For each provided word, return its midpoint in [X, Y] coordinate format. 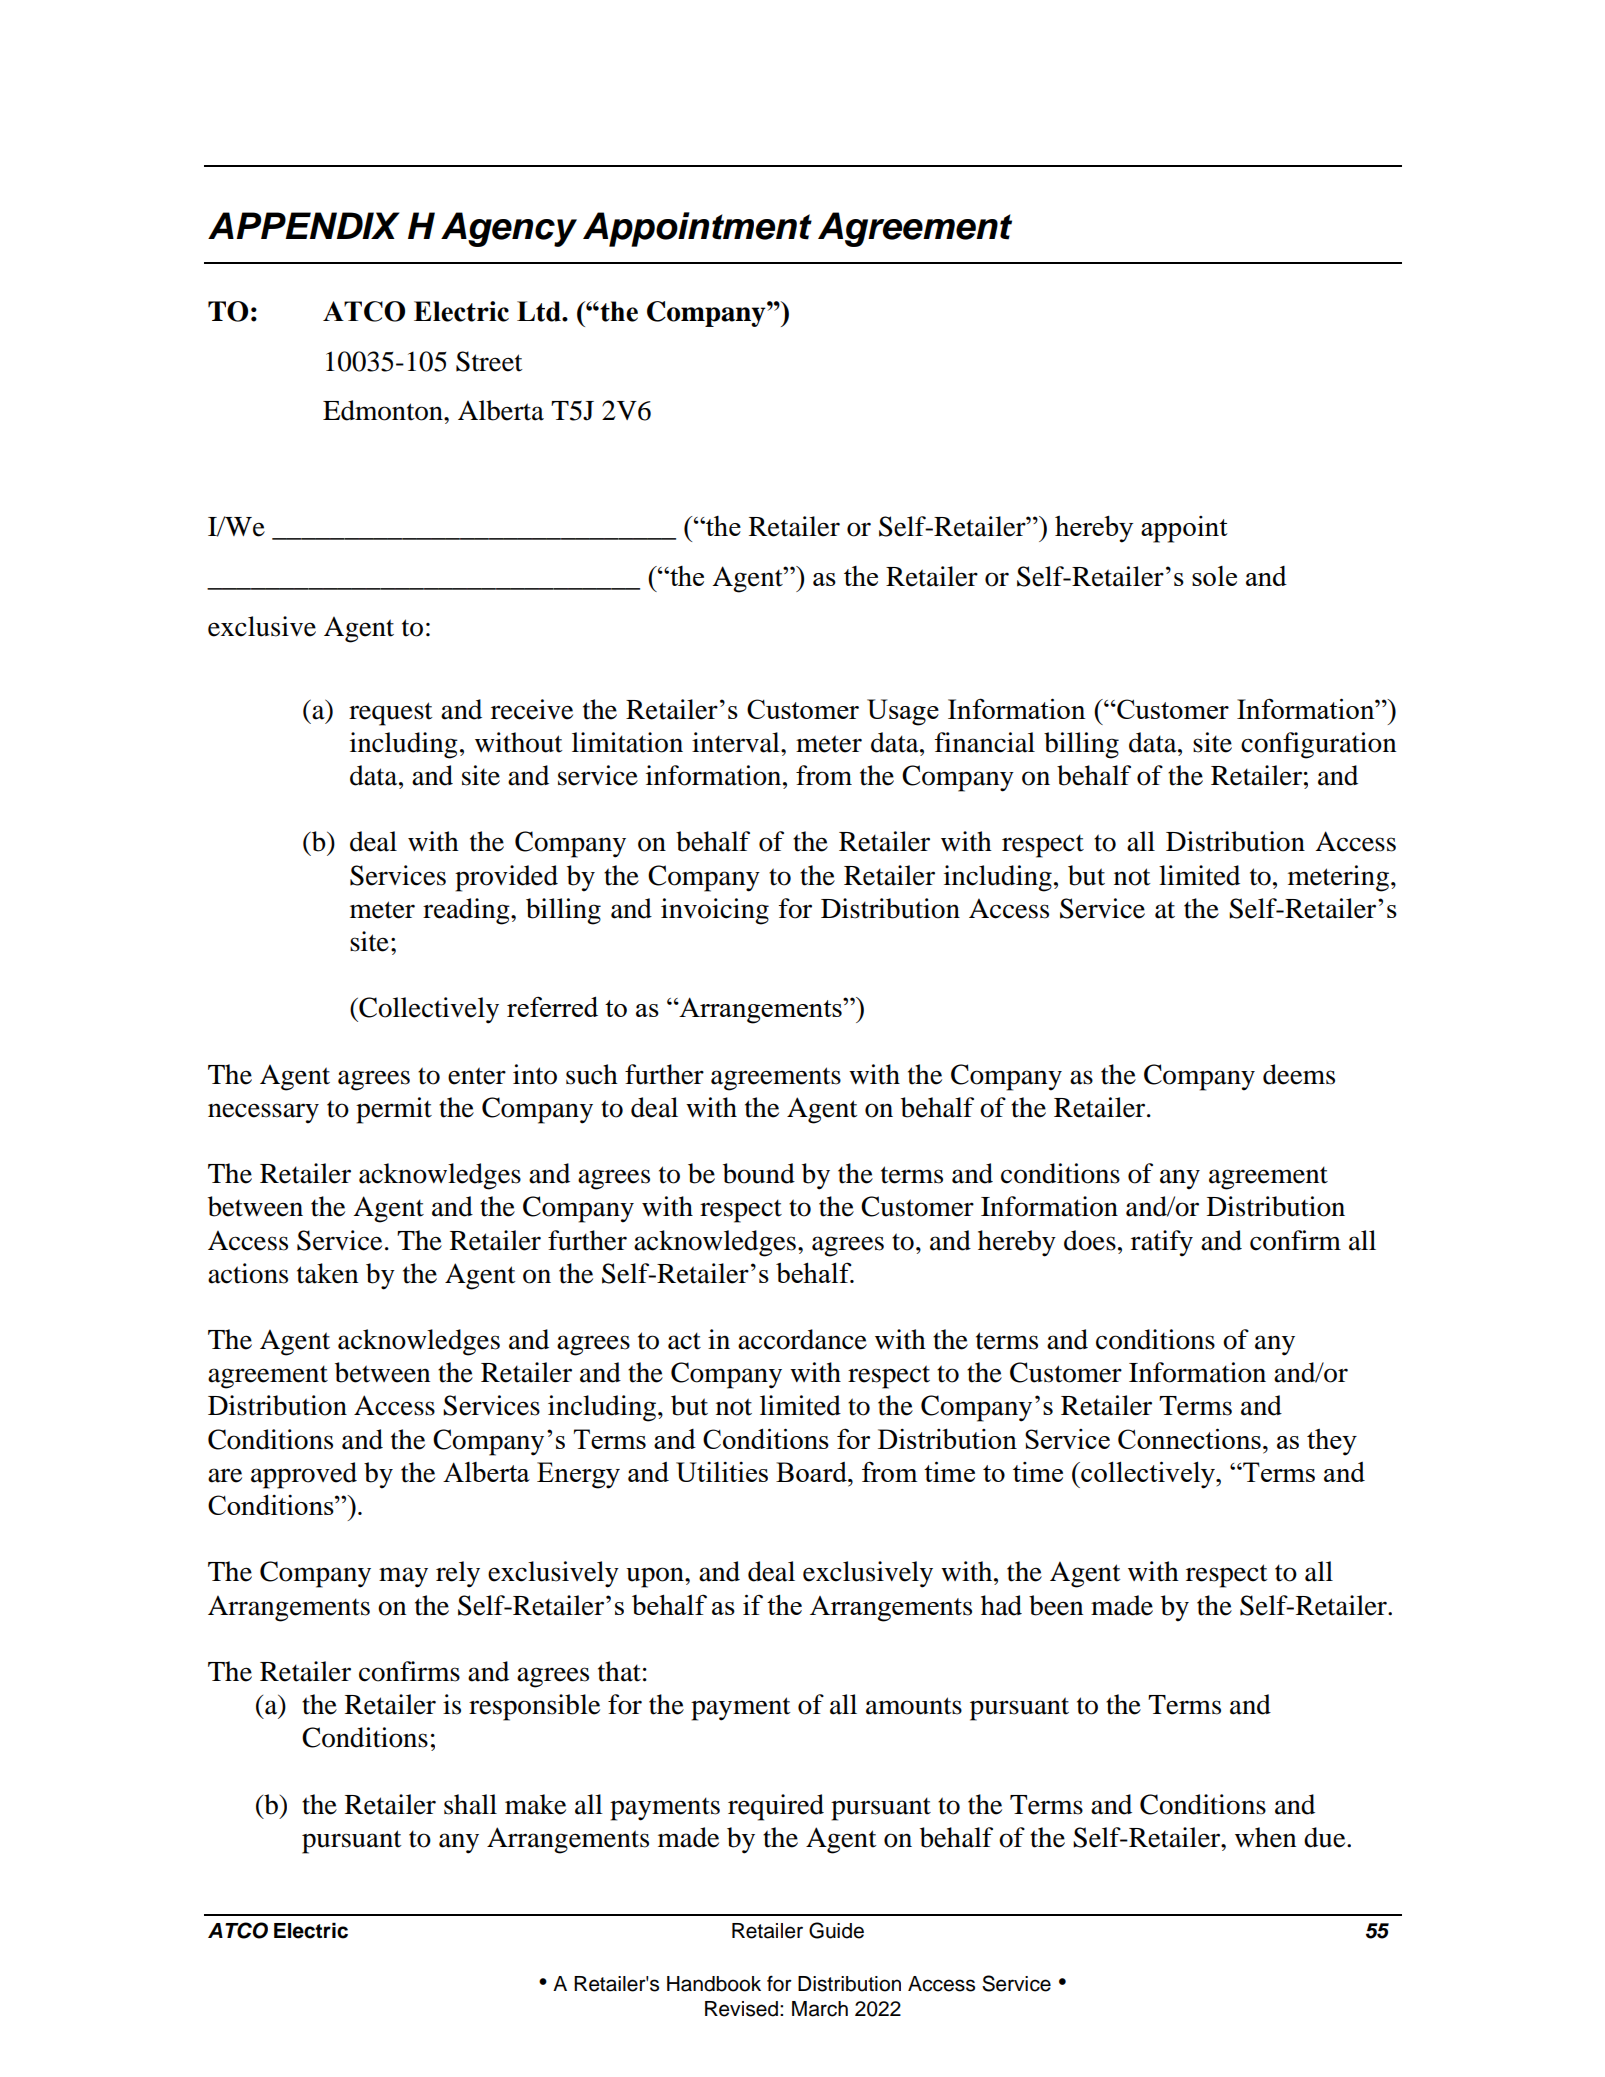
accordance [802, 1339]
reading [467, 911]
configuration [1318, 745]
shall [470, 1804]
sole [1214, 576]
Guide [836, 1930]
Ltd [540, 311]
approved [304, 1475]
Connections [1189, 1438]
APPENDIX [304, 225]
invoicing [715, 911]
